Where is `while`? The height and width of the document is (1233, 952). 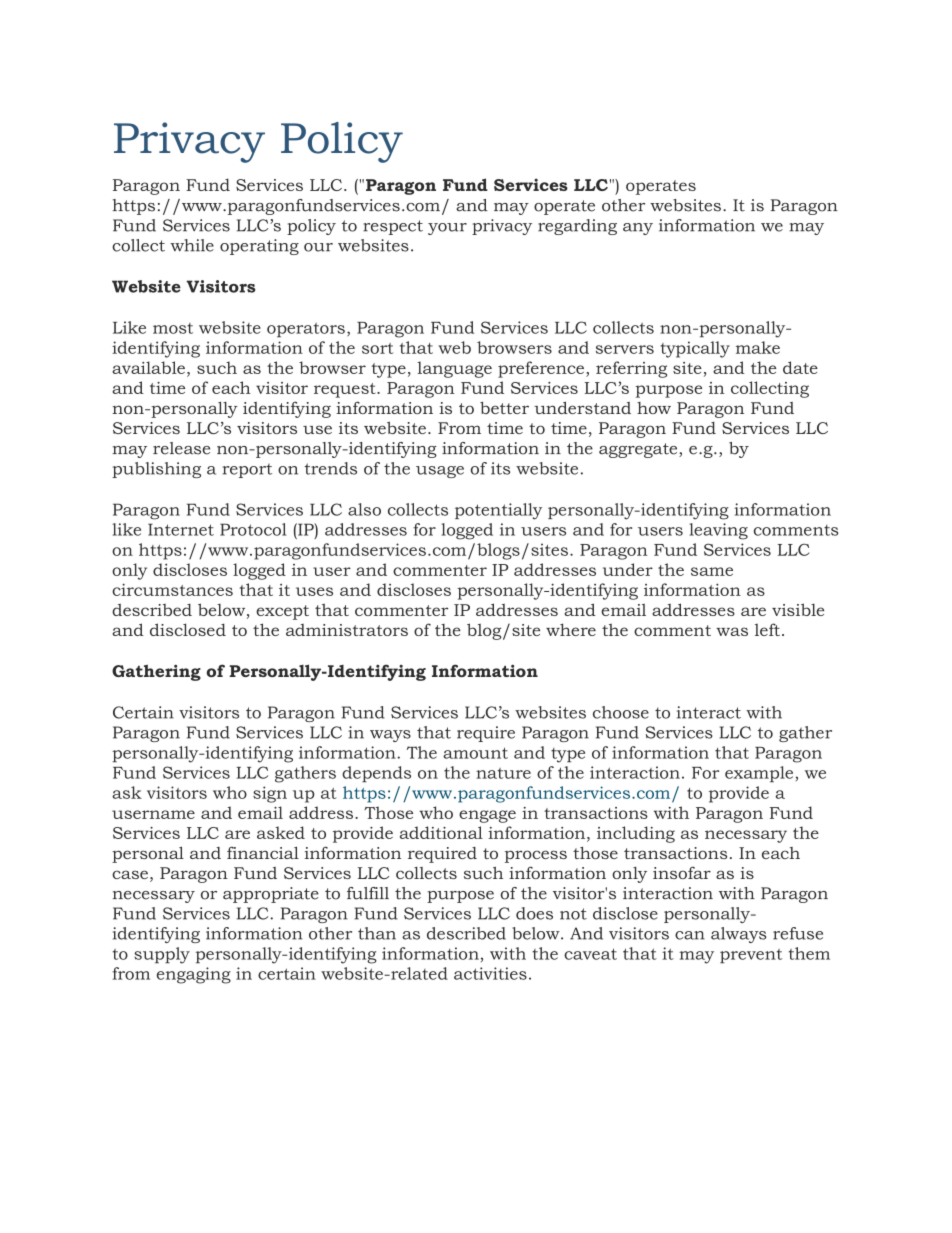
while is located at coordinates (192, 245).
